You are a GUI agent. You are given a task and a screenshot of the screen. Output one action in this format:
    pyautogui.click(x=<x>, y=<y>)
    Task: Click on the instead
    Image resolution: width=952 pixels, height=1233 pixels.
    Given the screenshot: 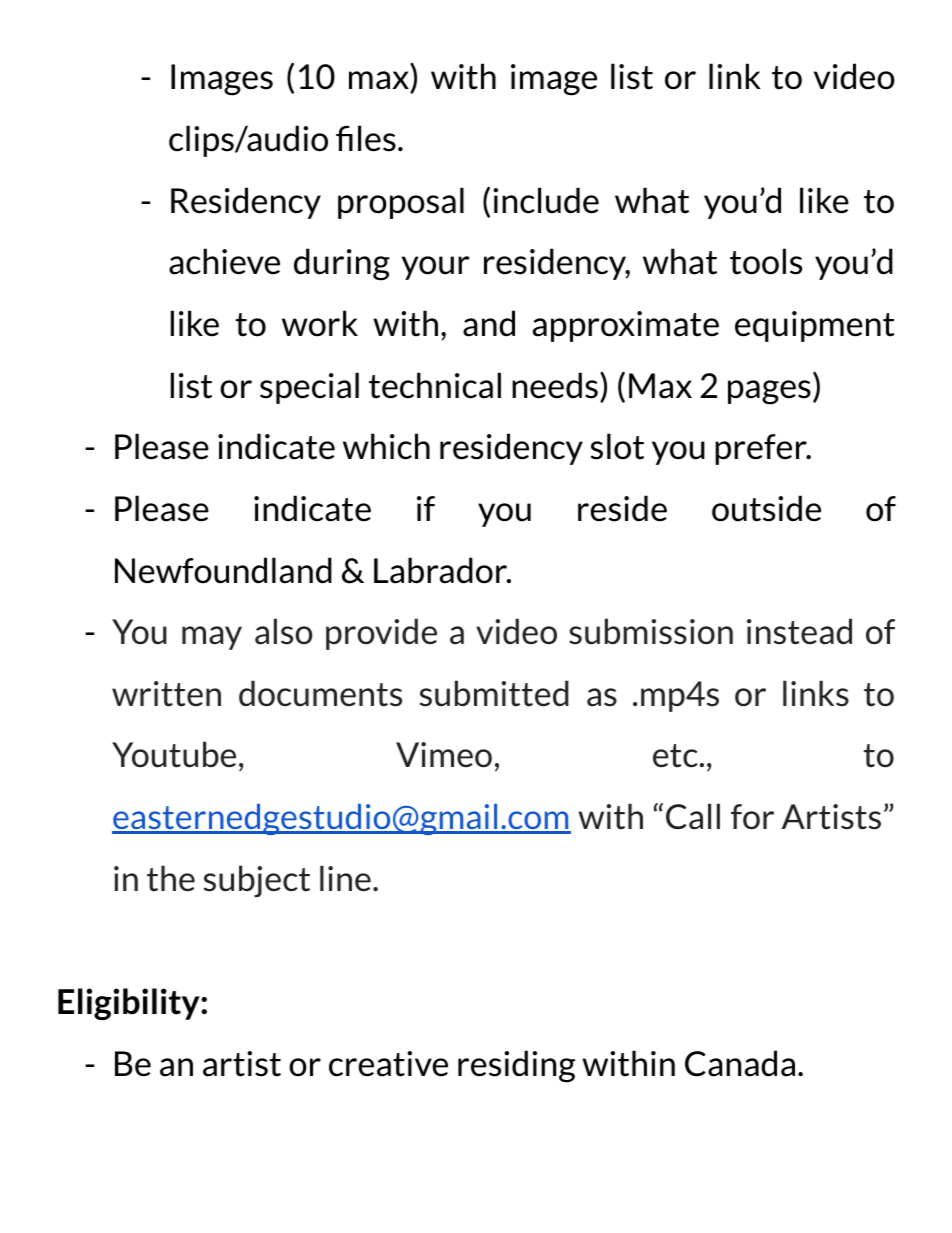 What is the action you would take?
    pyautogui.click(x=799, y=631)
